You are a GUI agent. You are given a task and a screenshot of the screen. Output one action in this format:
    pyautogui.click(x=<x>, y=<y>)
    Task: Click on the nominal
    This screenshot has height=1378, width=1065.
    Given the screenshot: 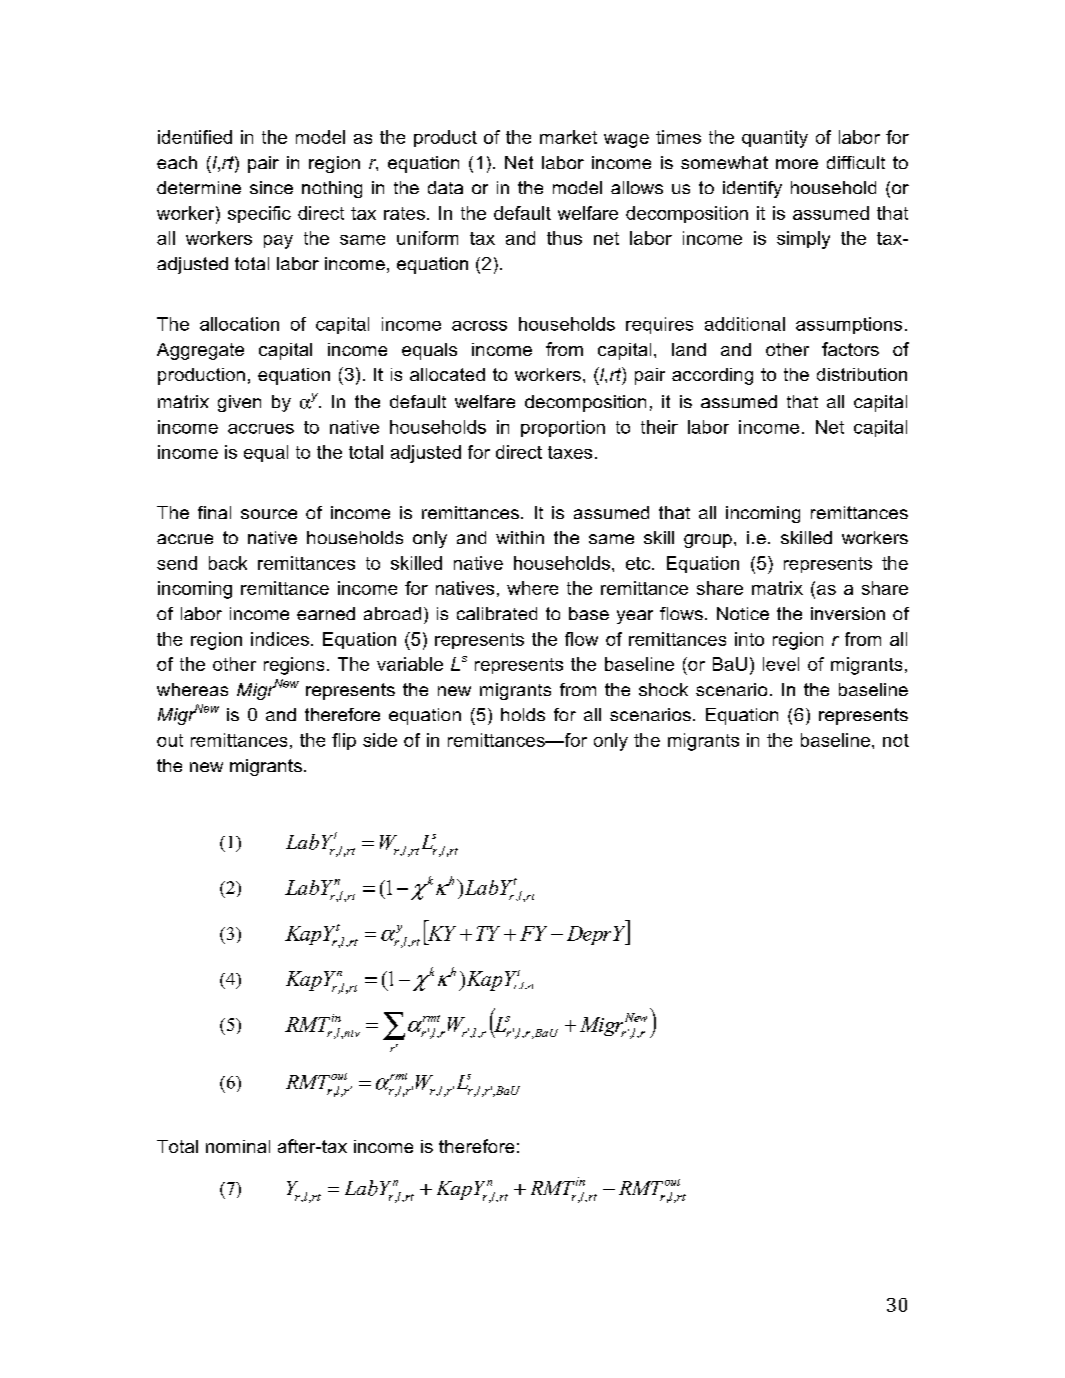 What is the action you would take?
    pyautogui.click(x=238, y=1146)
